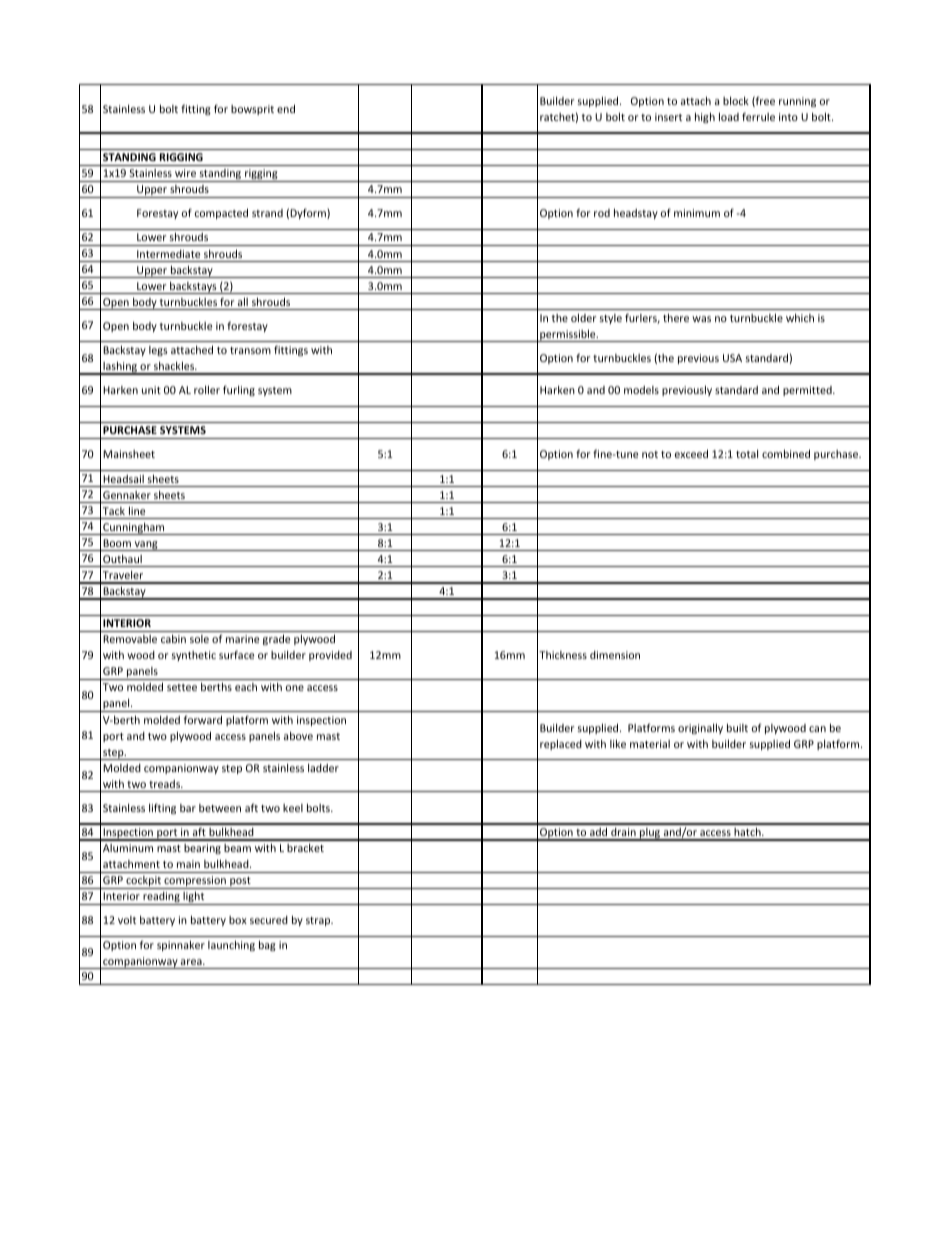 This page has height=1233, width=952. I want to click on bowsprit, so click(252, 110).
